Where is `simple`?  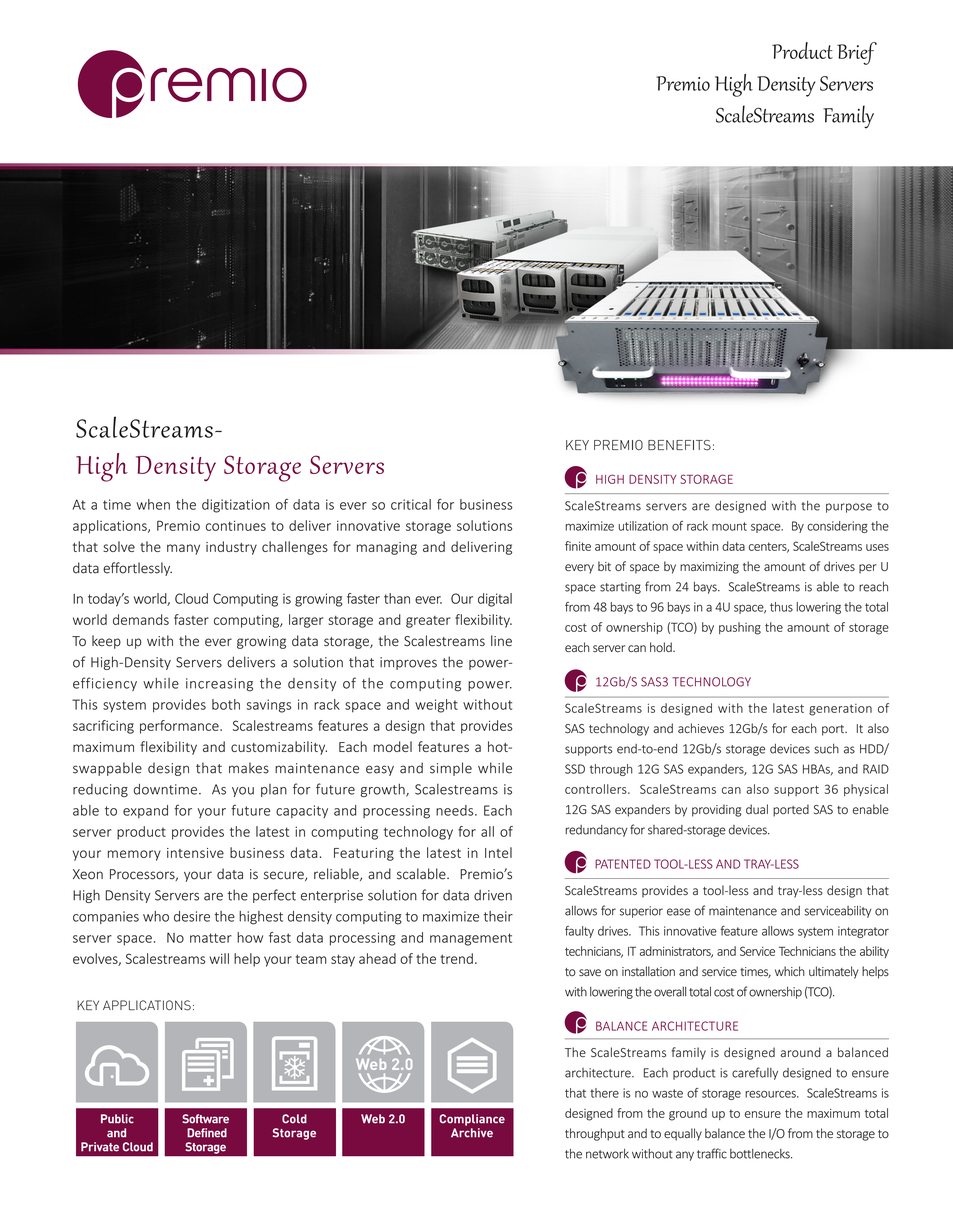
simple is located at coordinates (451, 769).
